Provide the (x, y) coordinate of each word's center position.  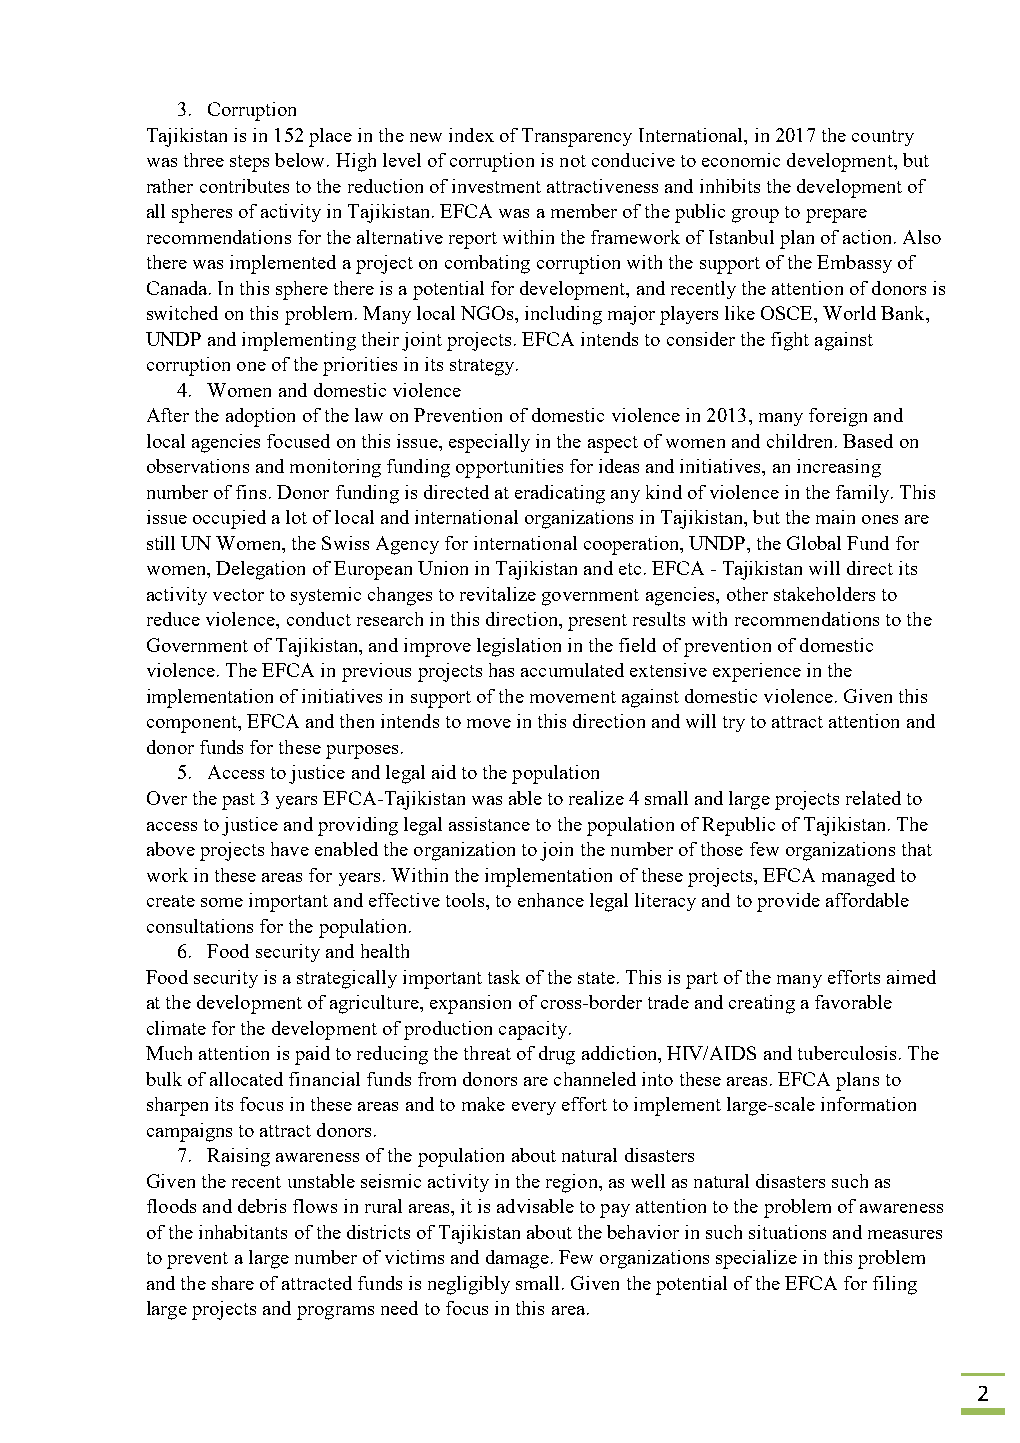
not (573, 161)
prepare (836, 216)
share (233, 1283)
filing (895, 1285)
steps (249, 163)
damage (517, 1259)
